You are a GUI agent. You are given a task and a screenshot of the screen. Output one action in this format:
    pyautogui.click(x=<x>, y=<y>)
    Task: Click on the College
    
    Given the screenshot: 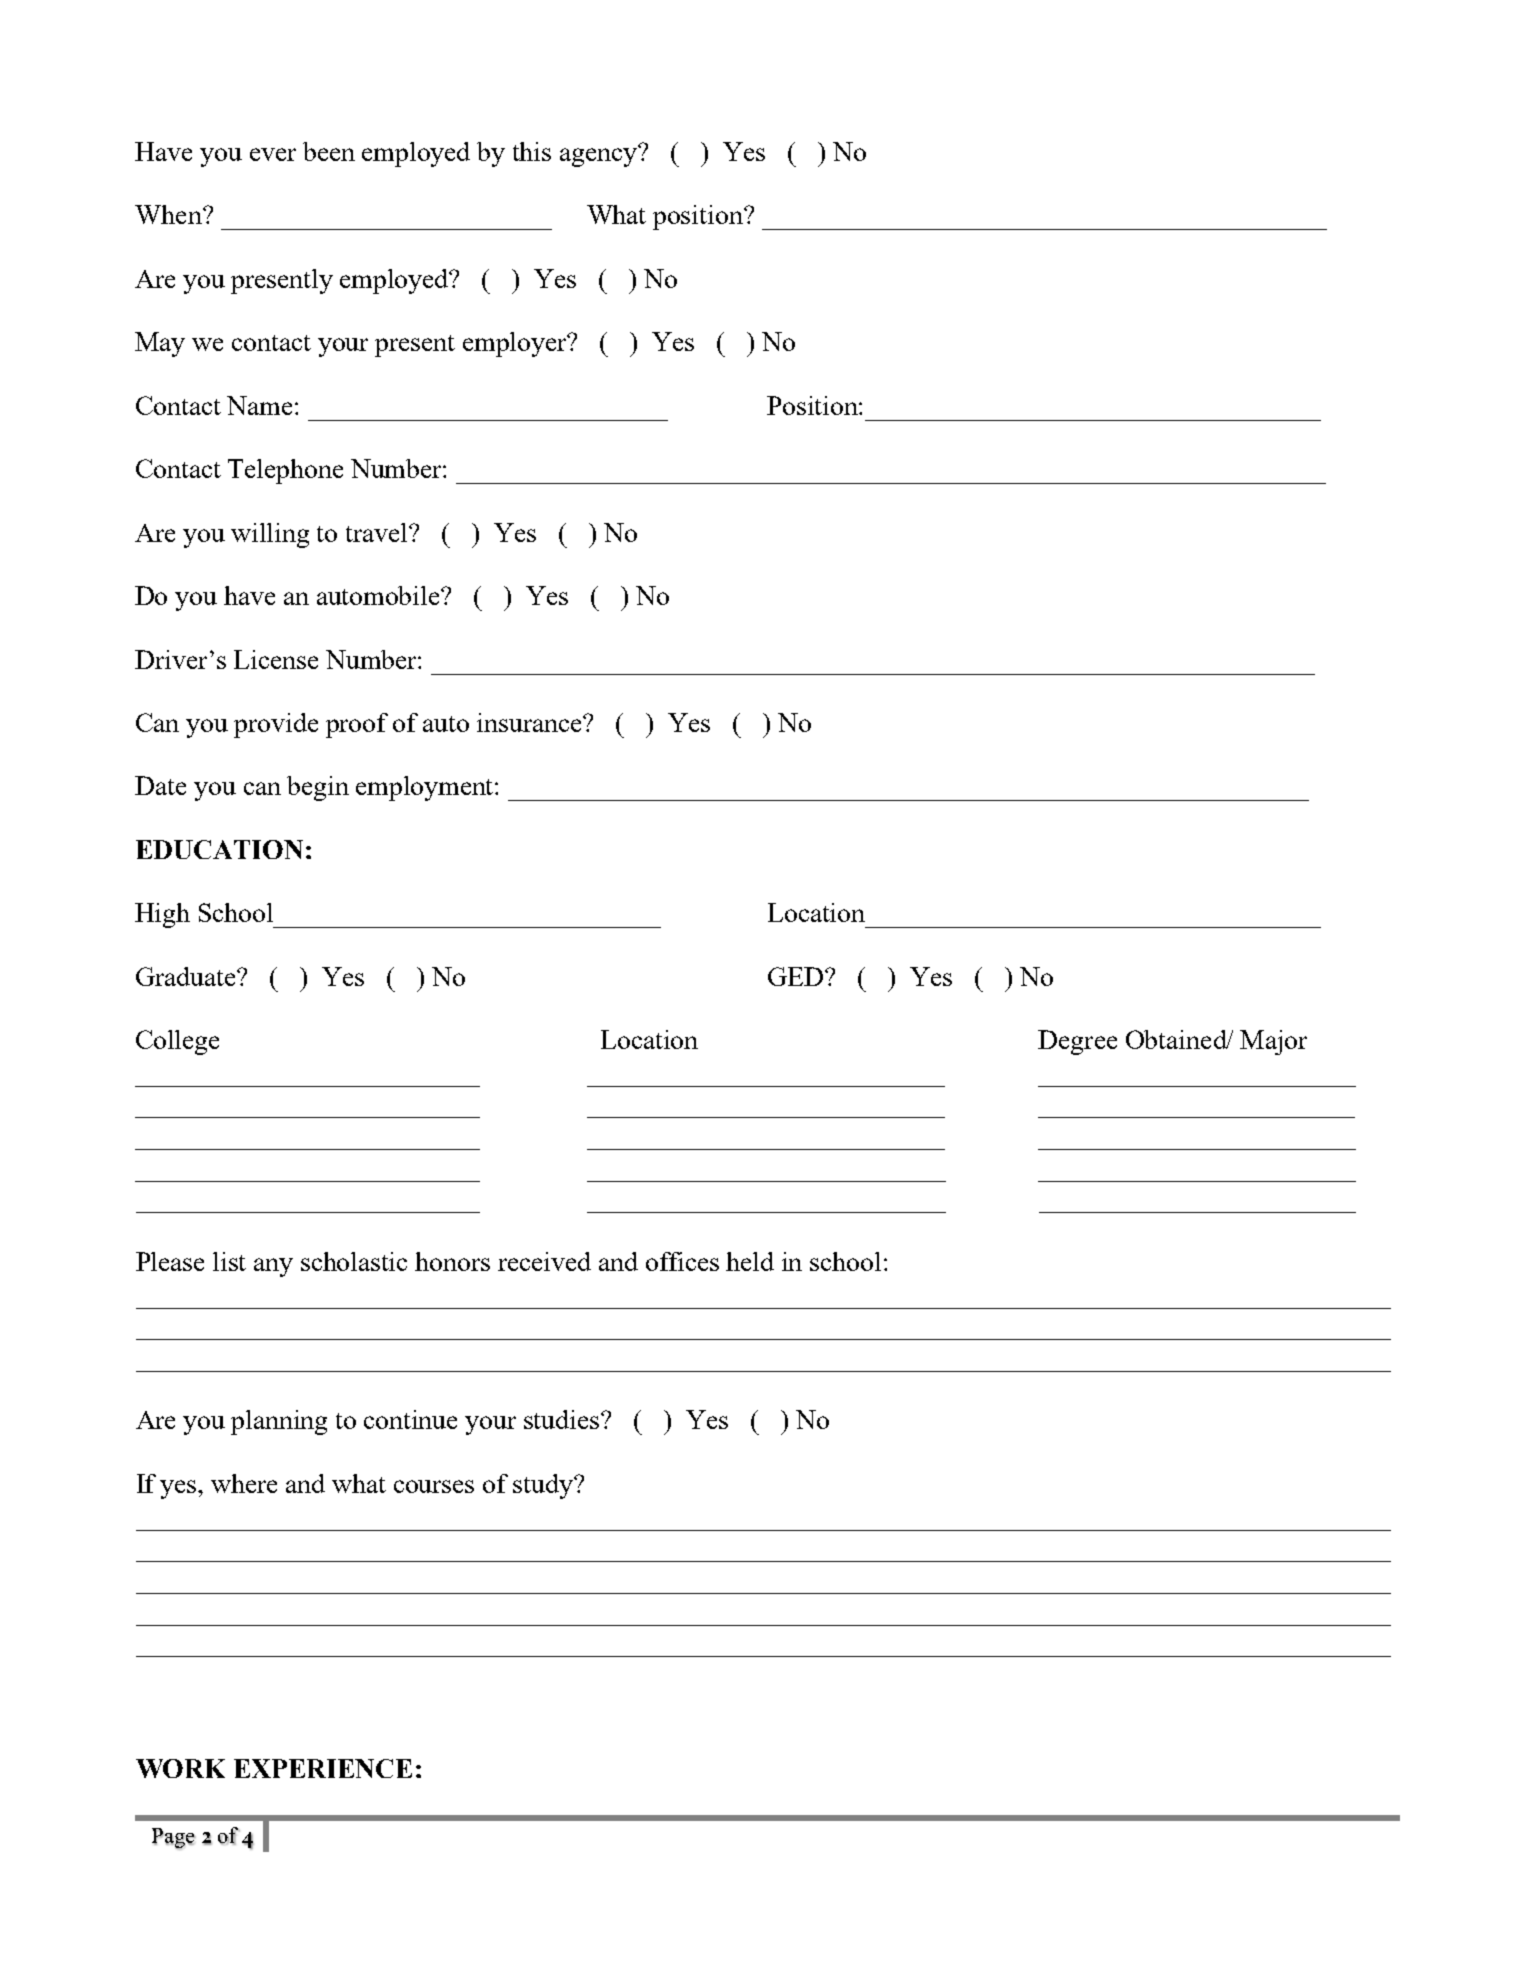 What is the action you would take?
    pyautogui.click(x=177, y=1042)
